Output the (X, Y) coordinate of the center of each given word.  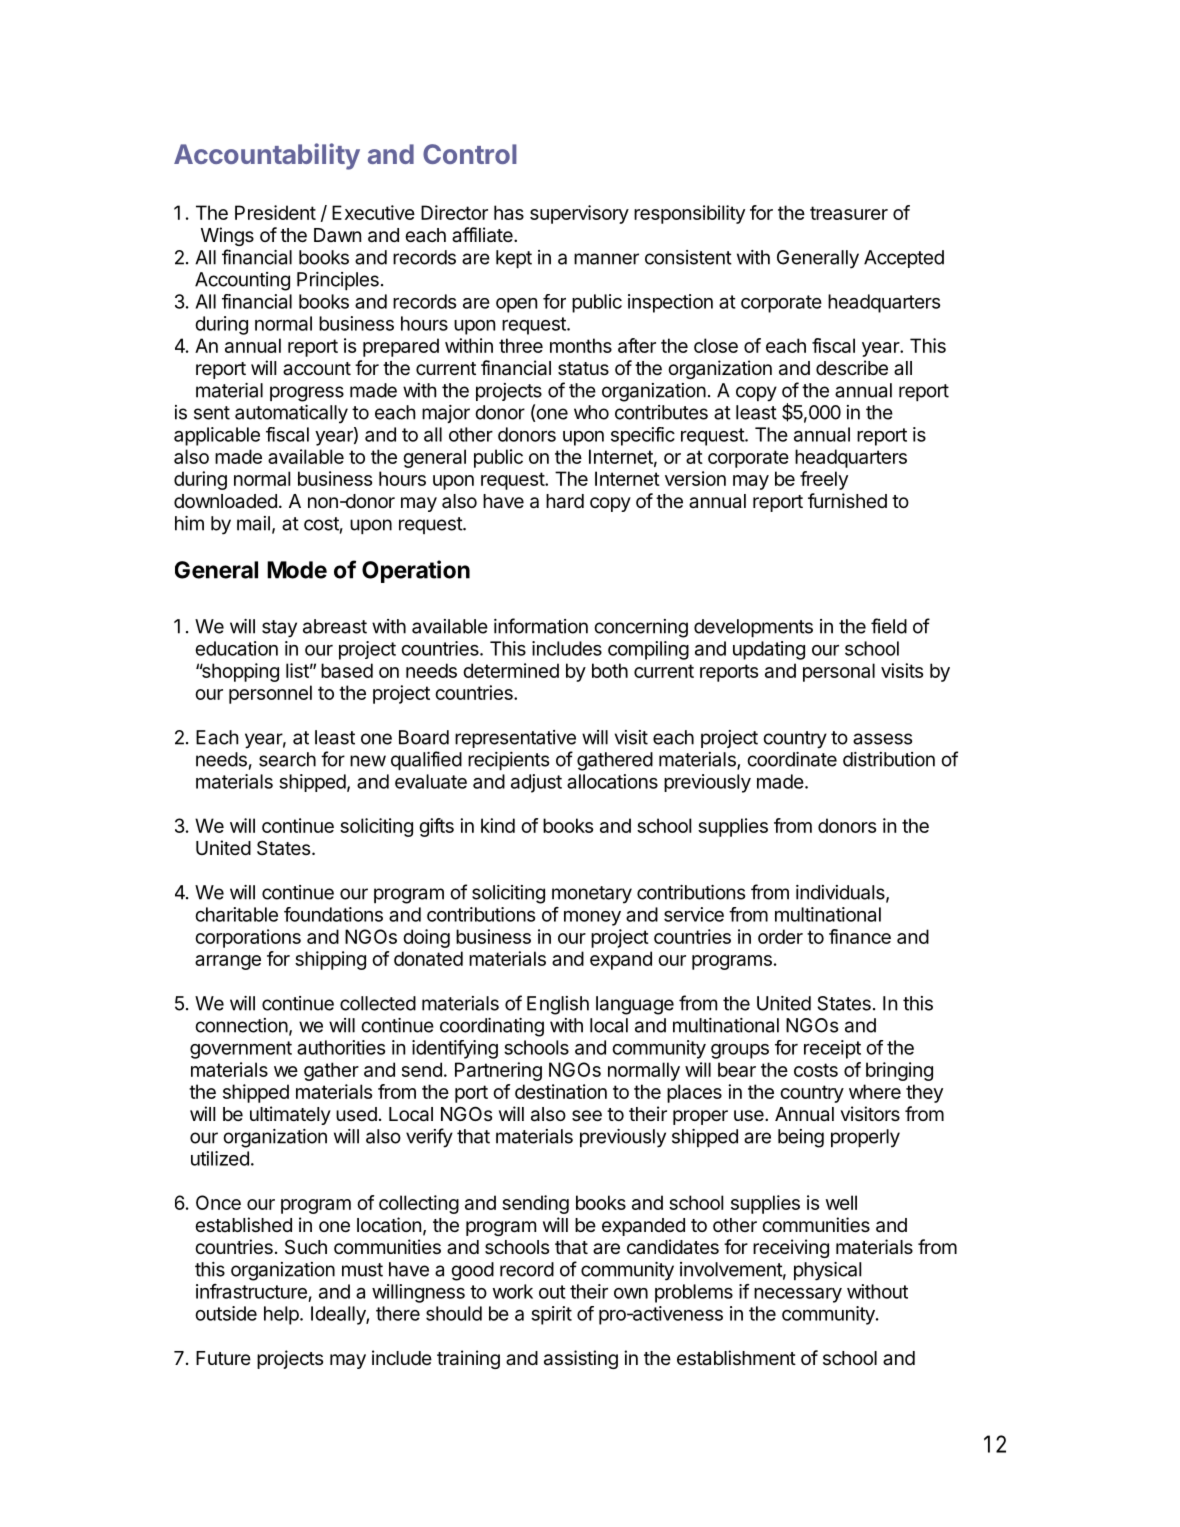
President (275, 212)
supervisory (579, 214)
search (287, 759)
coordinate (792, 759)
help (282, 1315)
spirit (551, 1315)
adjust (536, 783)
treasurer (849, 213)
